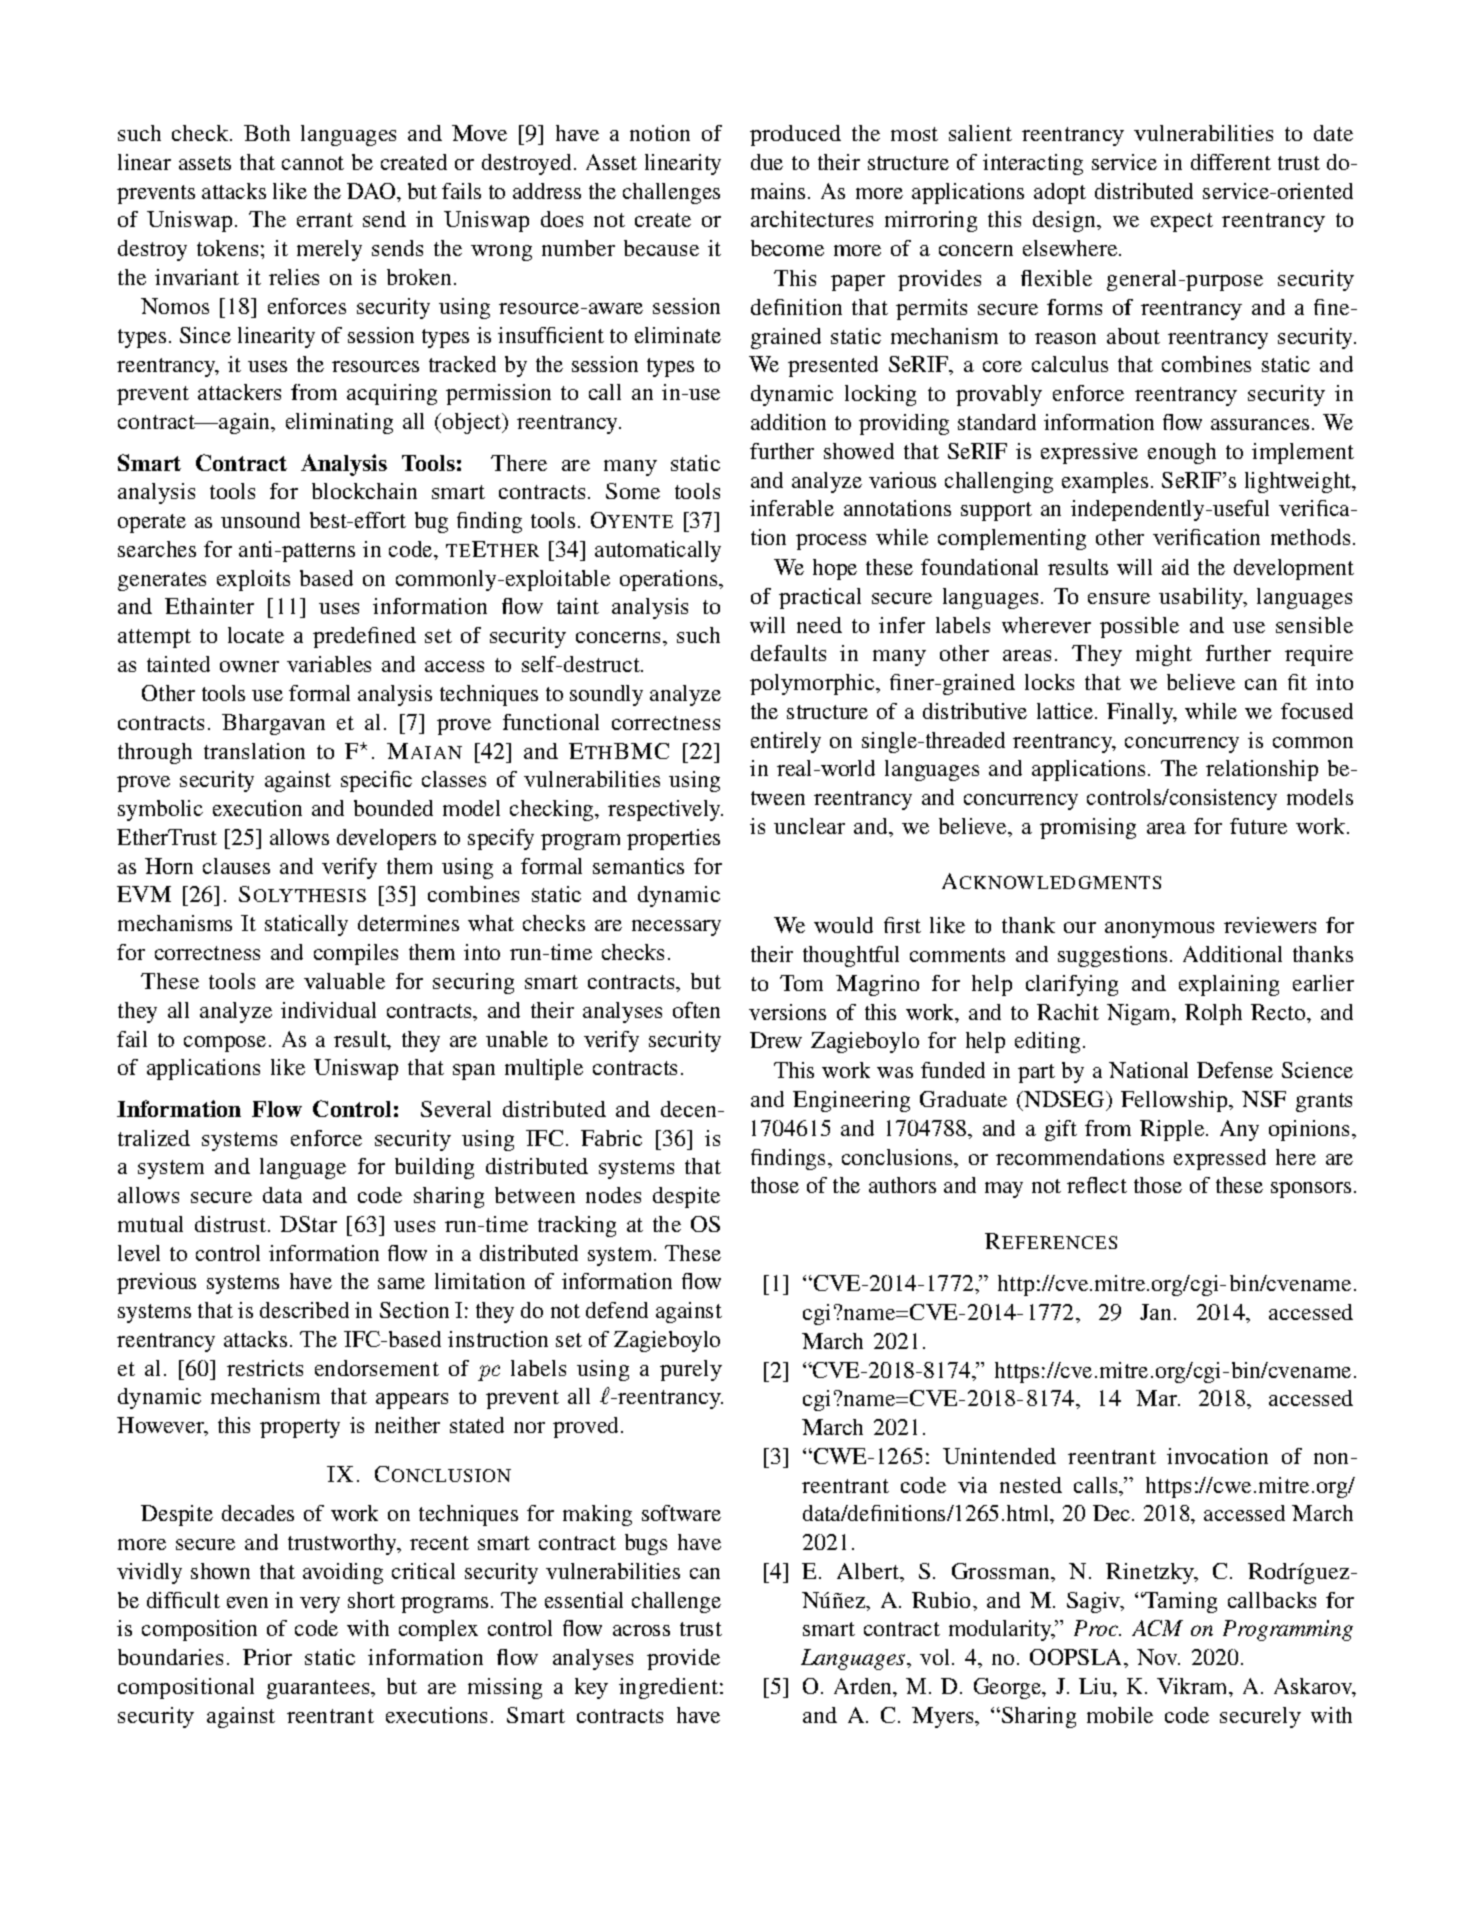 Image resolution: width=1472 pixels, height=1905 pixels. What do you see at coordinates (1157, 1312) in the screenshot?
I see `Jan` at bounding box center [1157, 1312].
